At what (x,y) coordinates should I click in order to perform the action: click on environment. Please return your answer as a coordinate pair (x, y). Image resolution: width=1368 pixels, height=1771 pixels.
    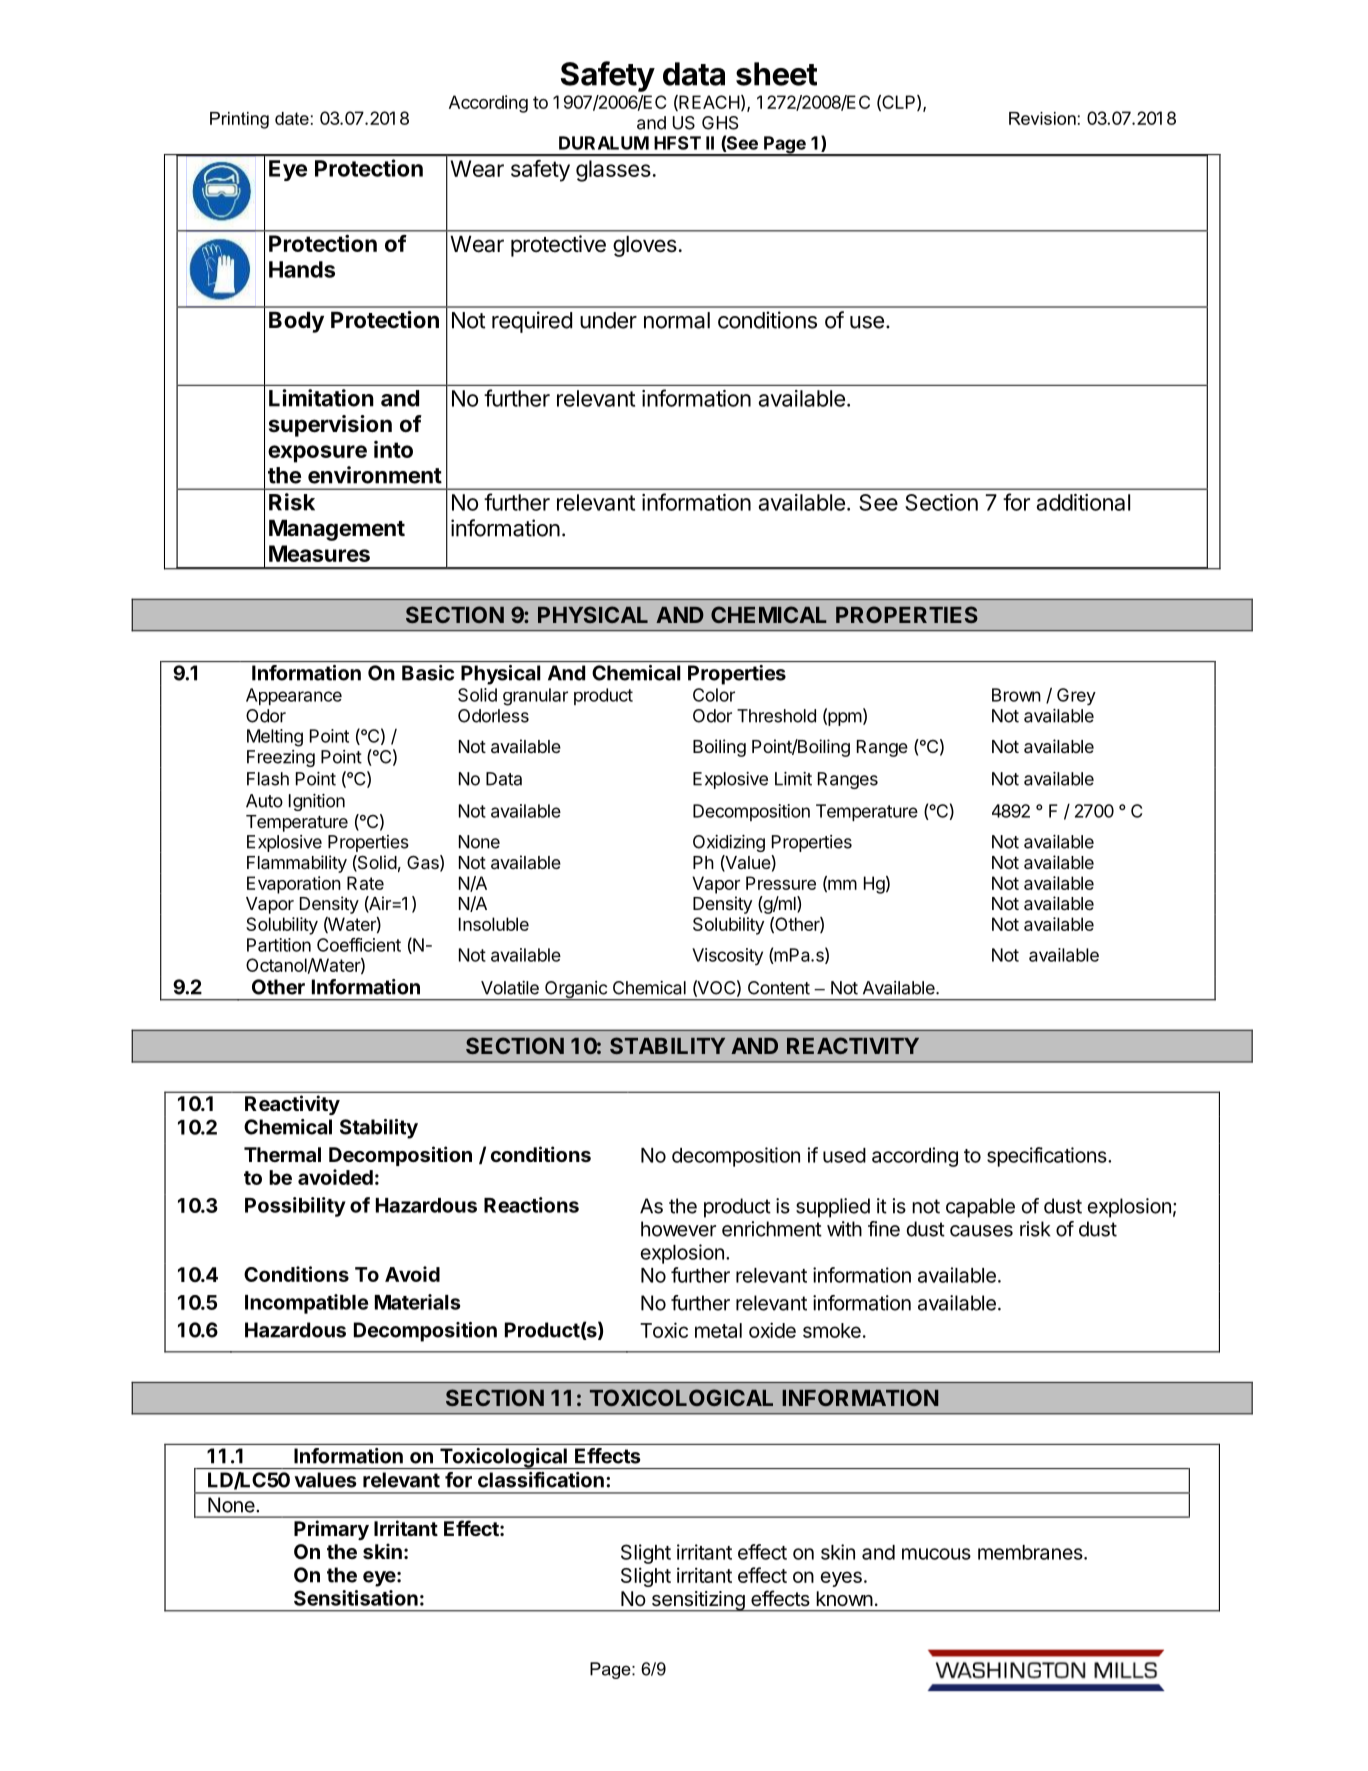
    Looking at the image, I should click on (375, 475).
